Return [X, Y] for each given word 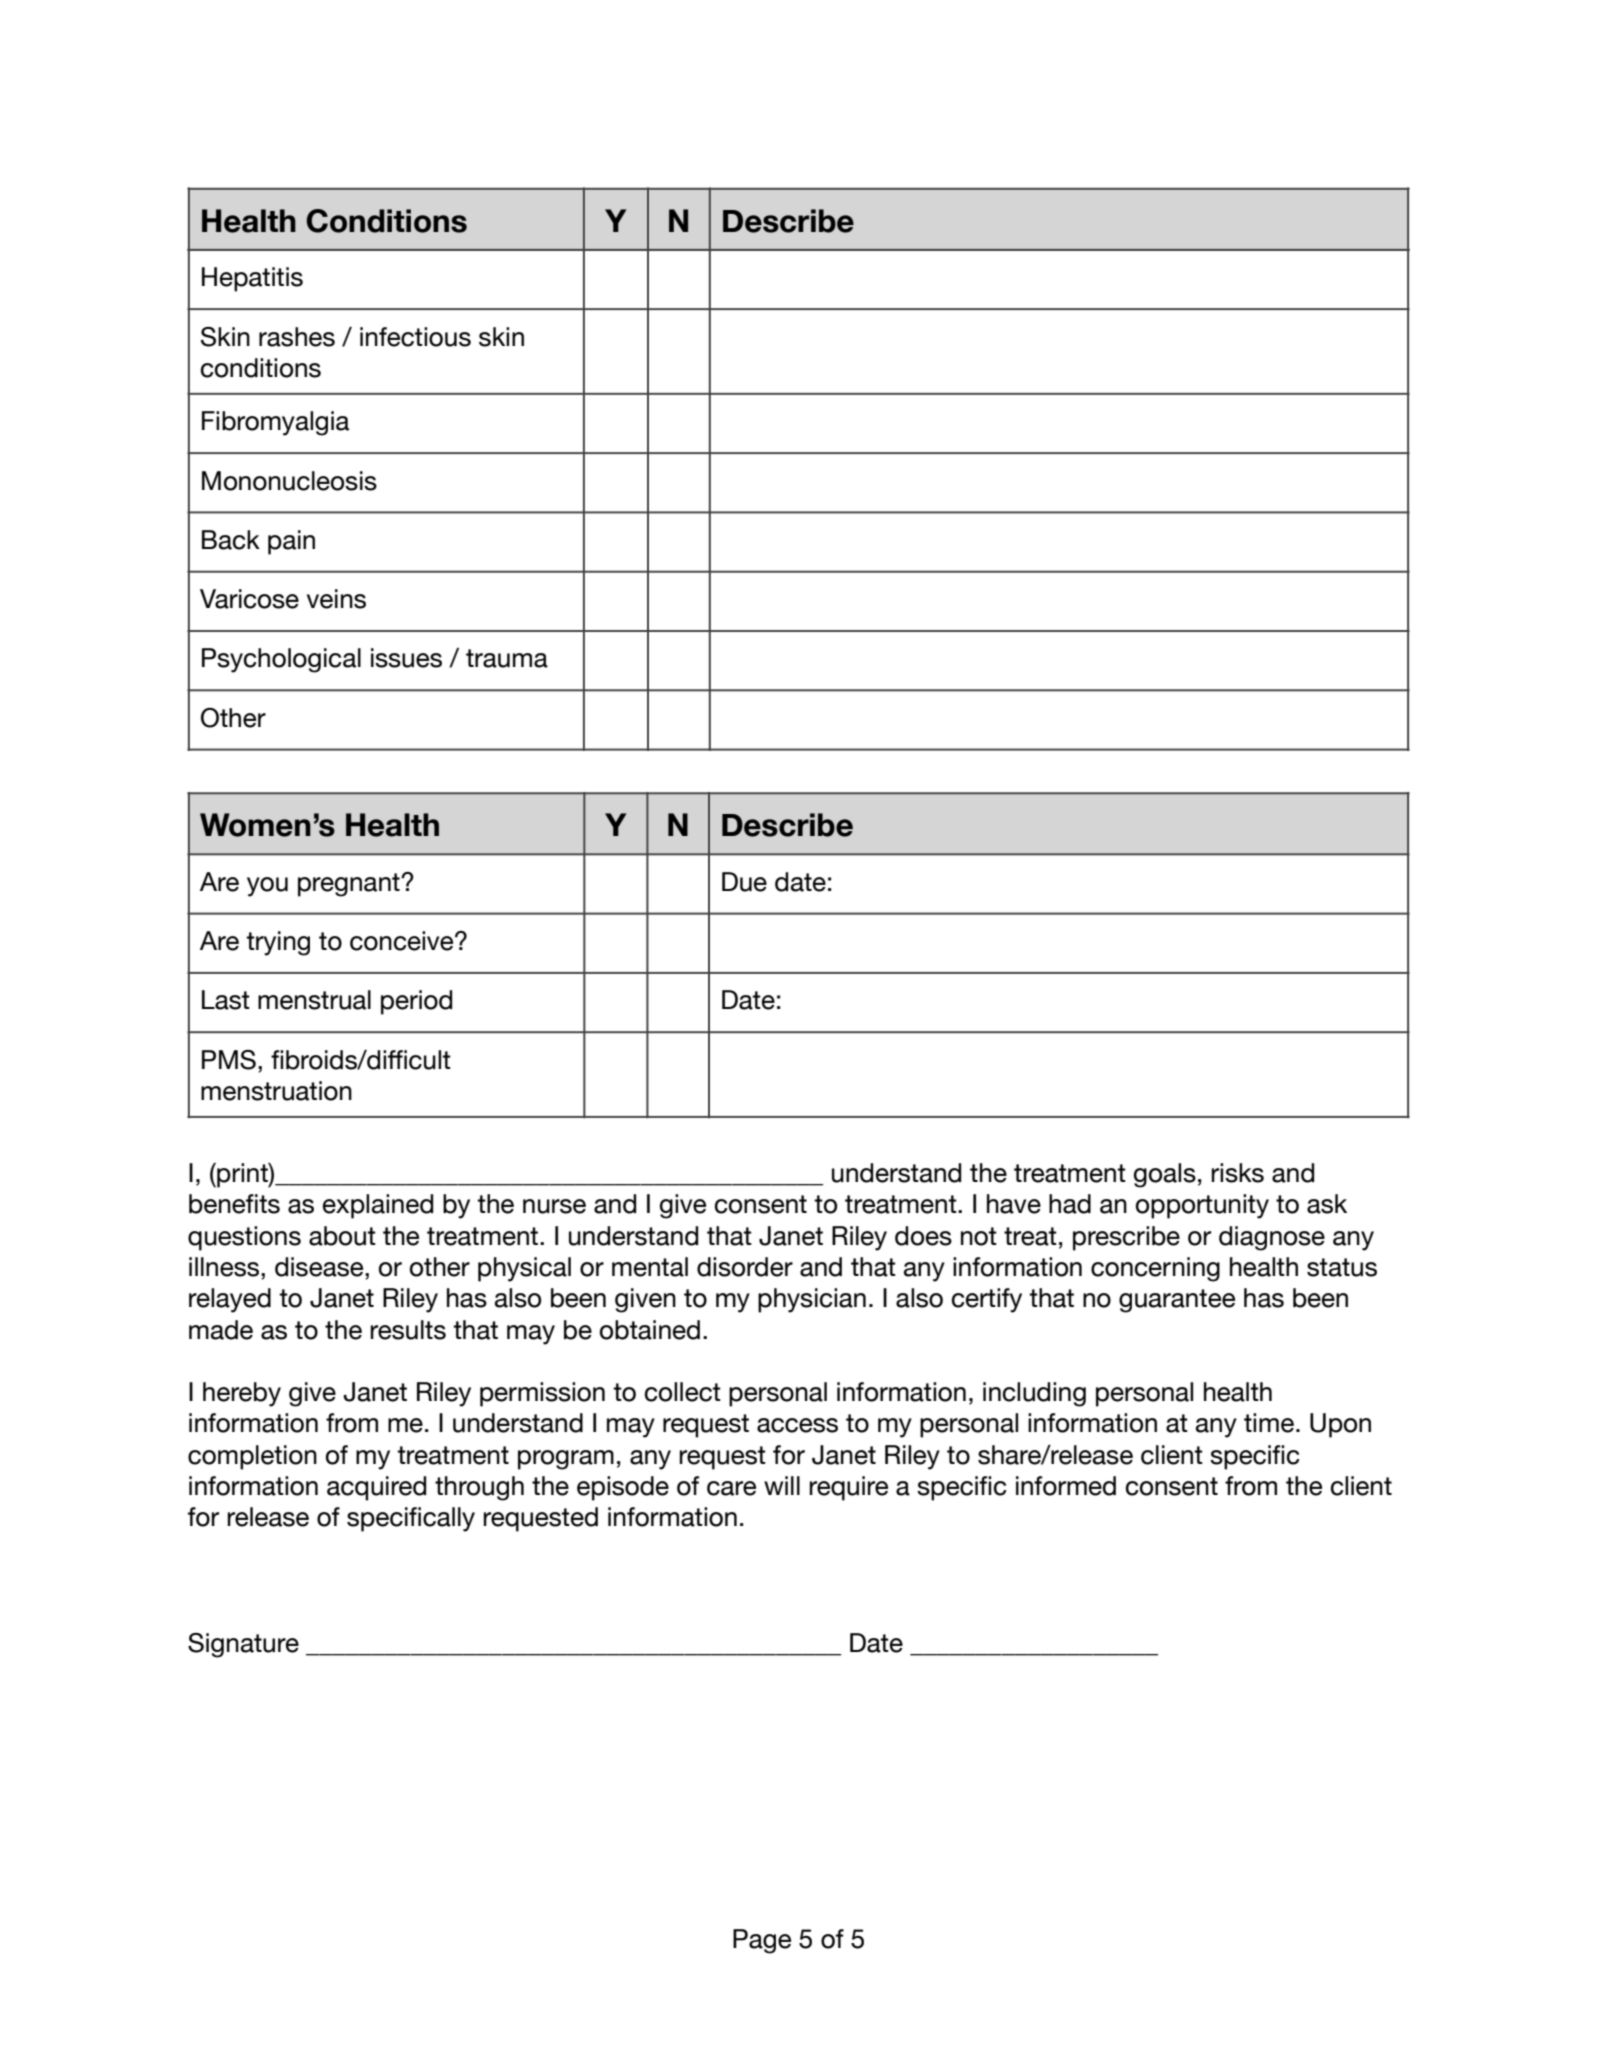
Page [762, 1941]
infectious [415, 337]
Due [744, 882]
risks [1237, 1173]
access [797, 1425]
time [1269, 1423]
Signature [243, 1645]
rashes [297, 337]
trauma [507, 658]
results [408, 1330]
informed [1066, 1486]
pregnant [350, 885]
